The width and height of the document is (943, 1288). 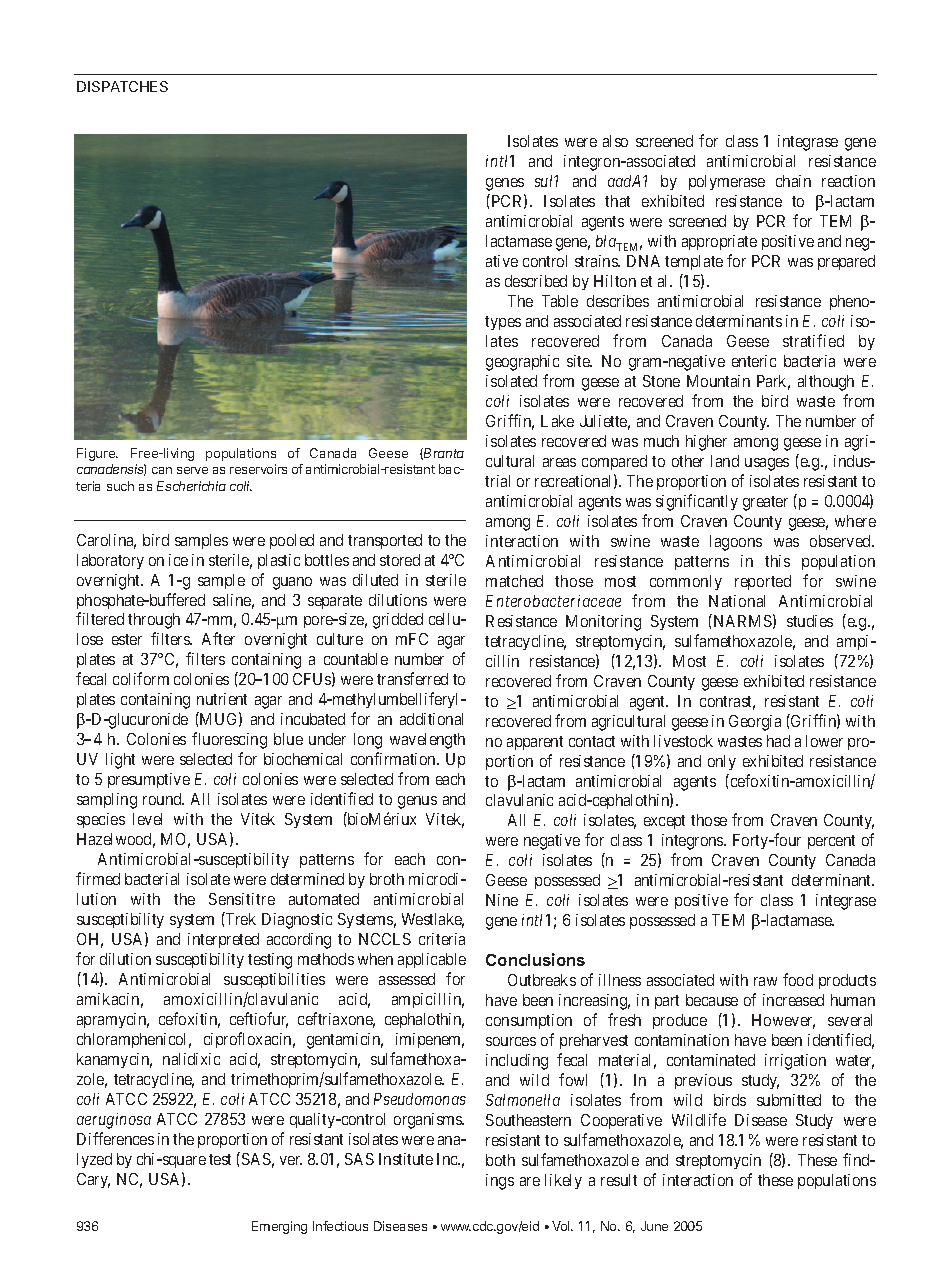 What do you see at coordinates (398, 621) in the document?
I see `gridded` at bounding box center [398, 621].
